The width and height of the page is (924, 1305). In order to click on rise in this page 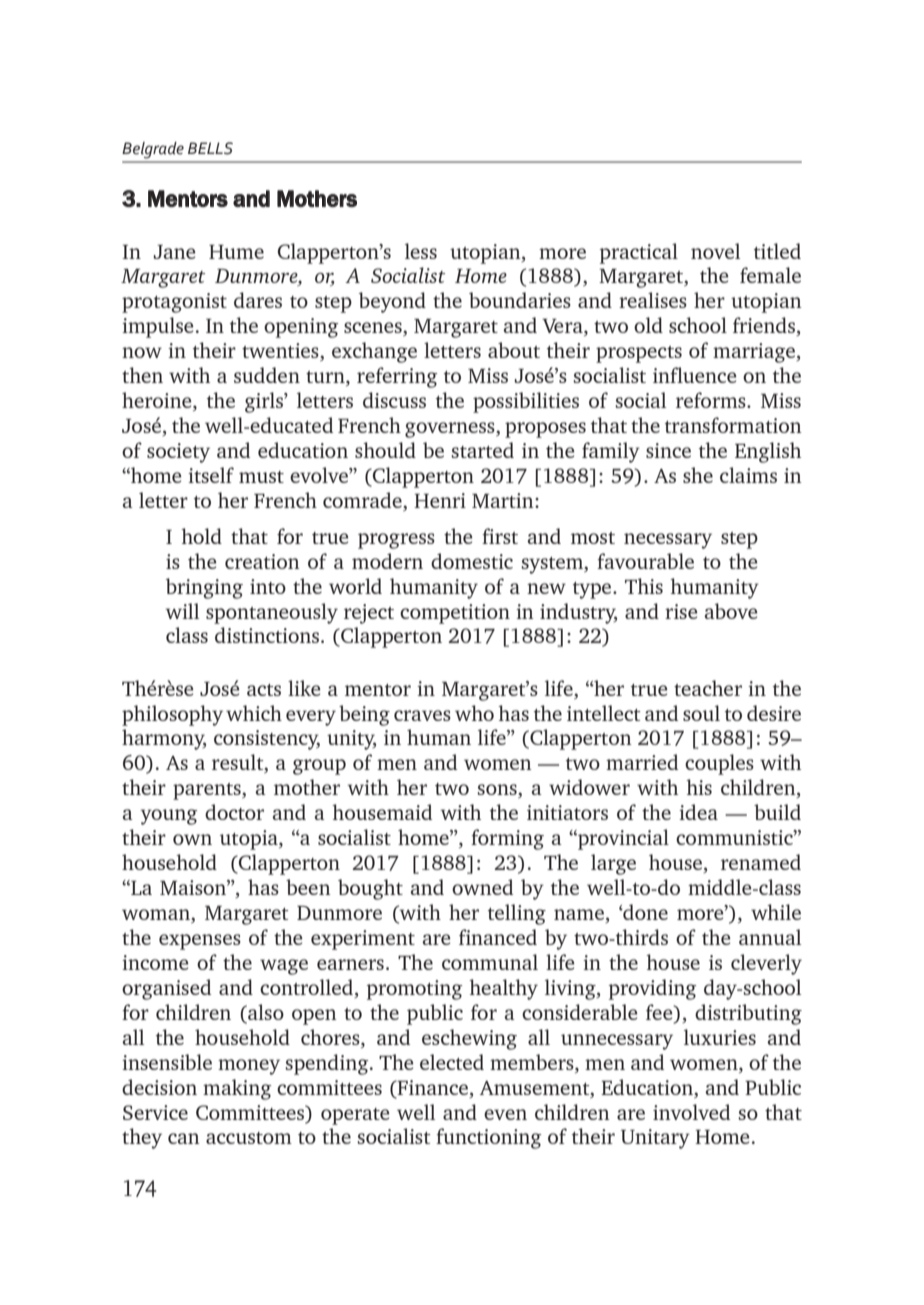, I will do `click(681, 611)`.
